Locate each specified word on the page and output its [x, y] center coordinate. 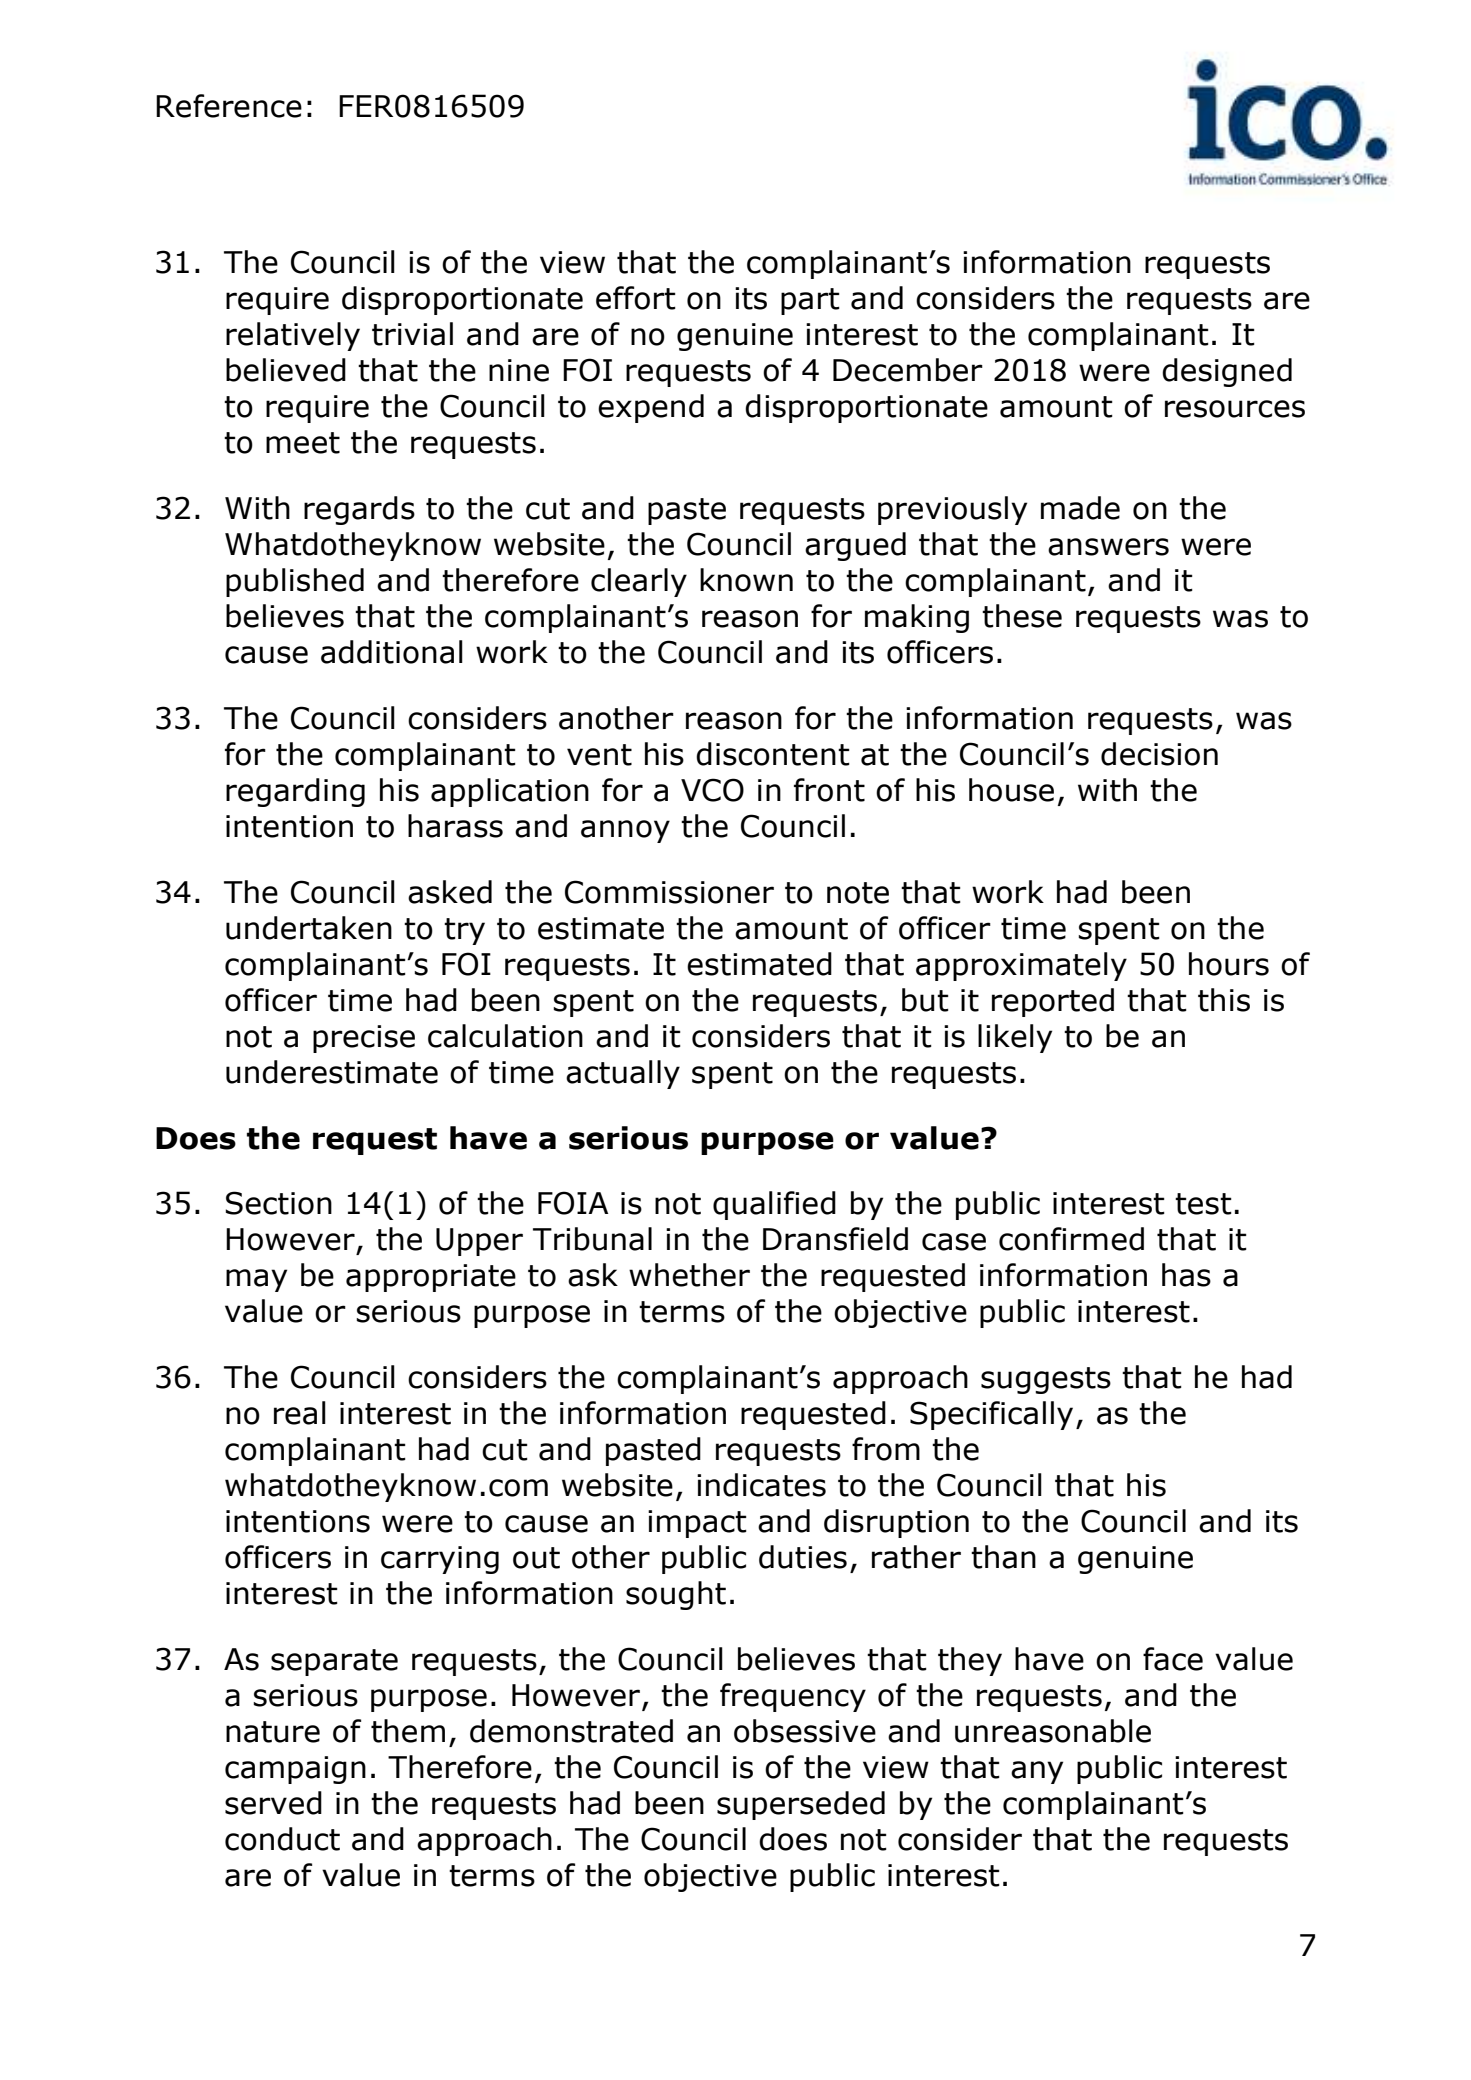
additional [392, 652]
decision [1159, 754]
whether [689, 1275]
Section [279, 1203]
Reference [229, 106]
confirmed [1071, 1239]
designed [1227, 372]
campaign [295, 1770]
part [810, 301]
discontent [773, 754]
